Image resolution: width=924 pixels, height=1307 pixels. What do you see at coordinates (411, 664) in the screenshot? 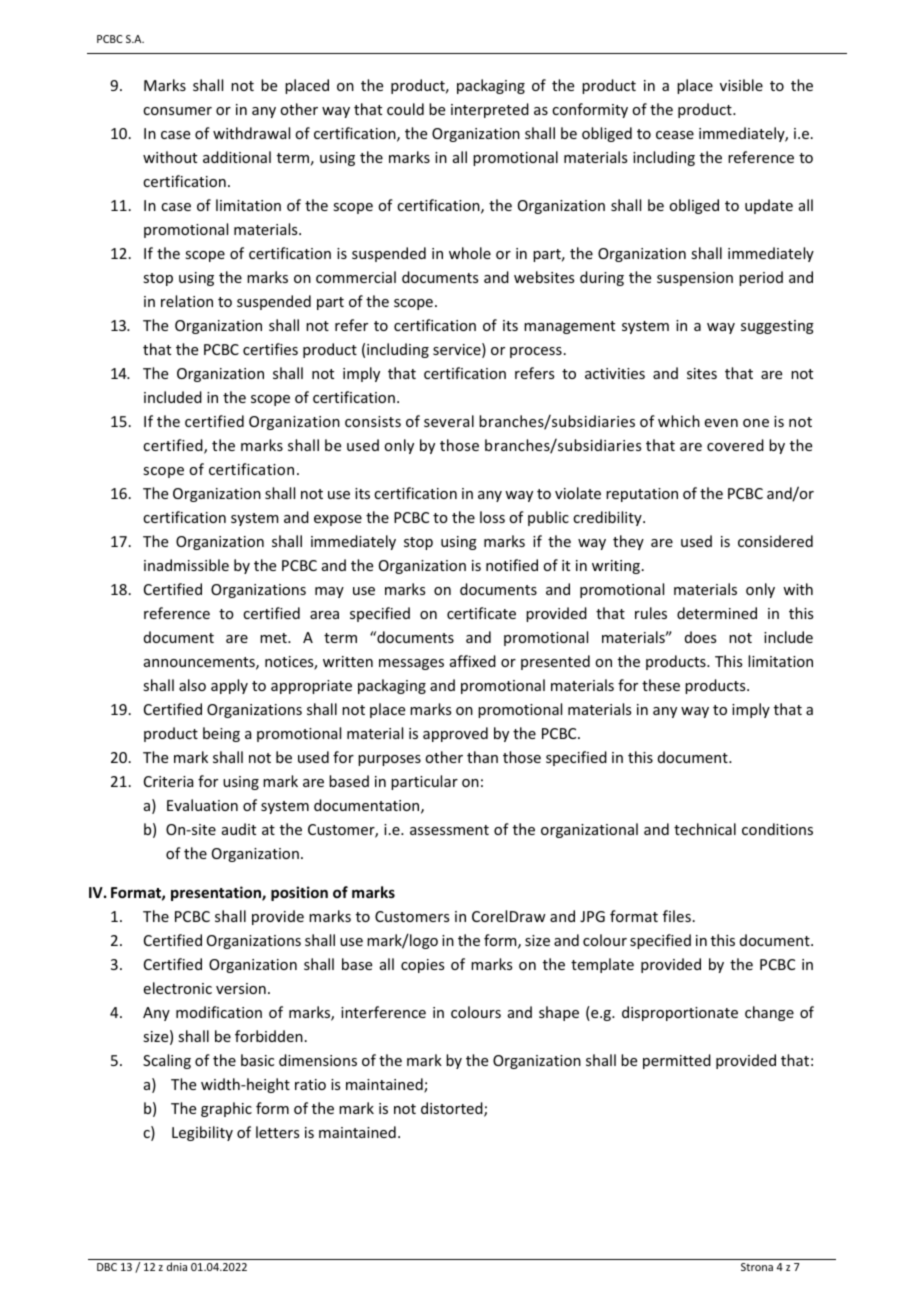
I see `messages` at bounding box center [411, 664].
